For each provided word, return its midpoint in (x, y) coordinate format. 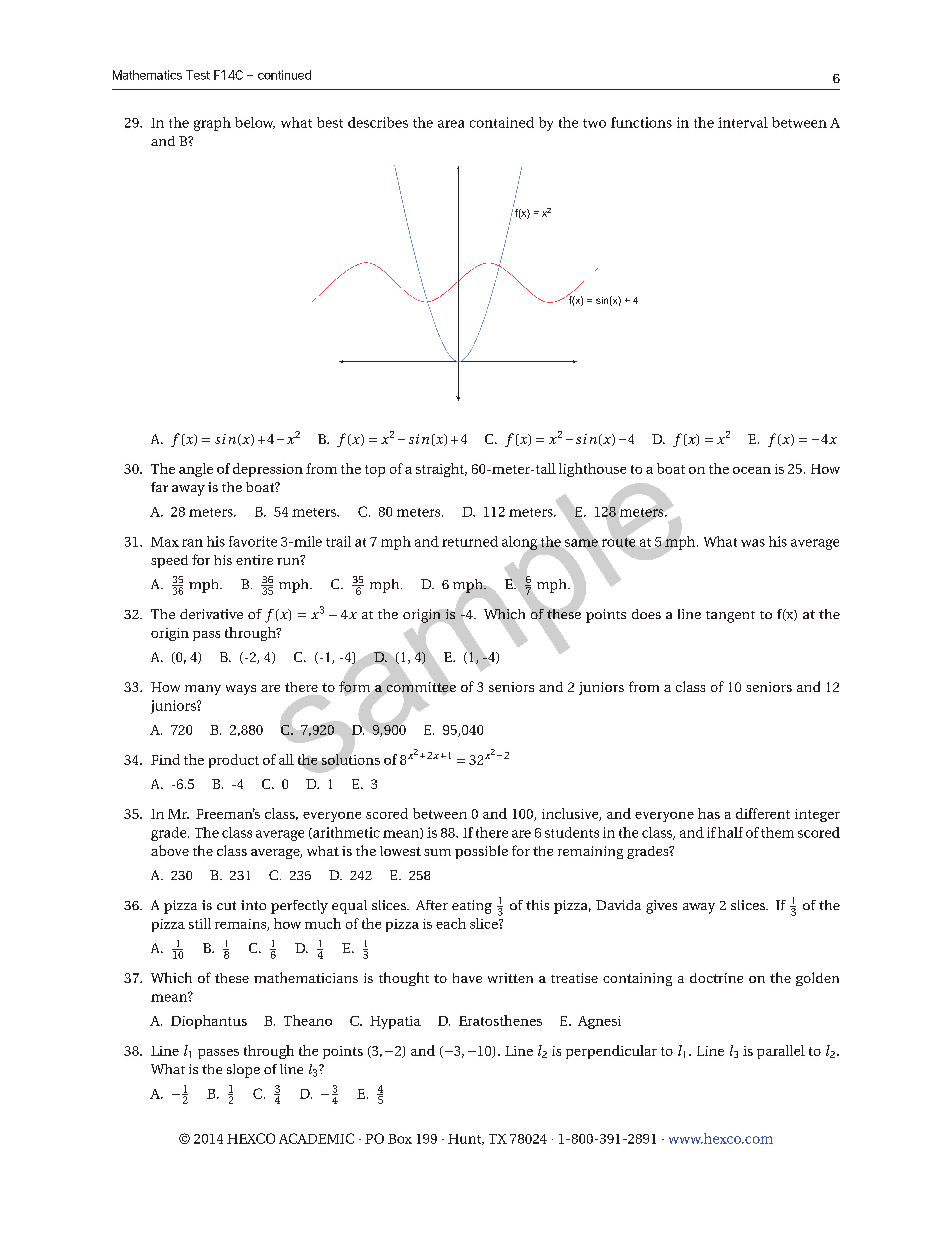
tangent (730, 617)
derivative (211, 614)
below (255, 123)
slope (243, 1071)
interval (743, 122)
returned (470, 541)
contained (502, 122)
